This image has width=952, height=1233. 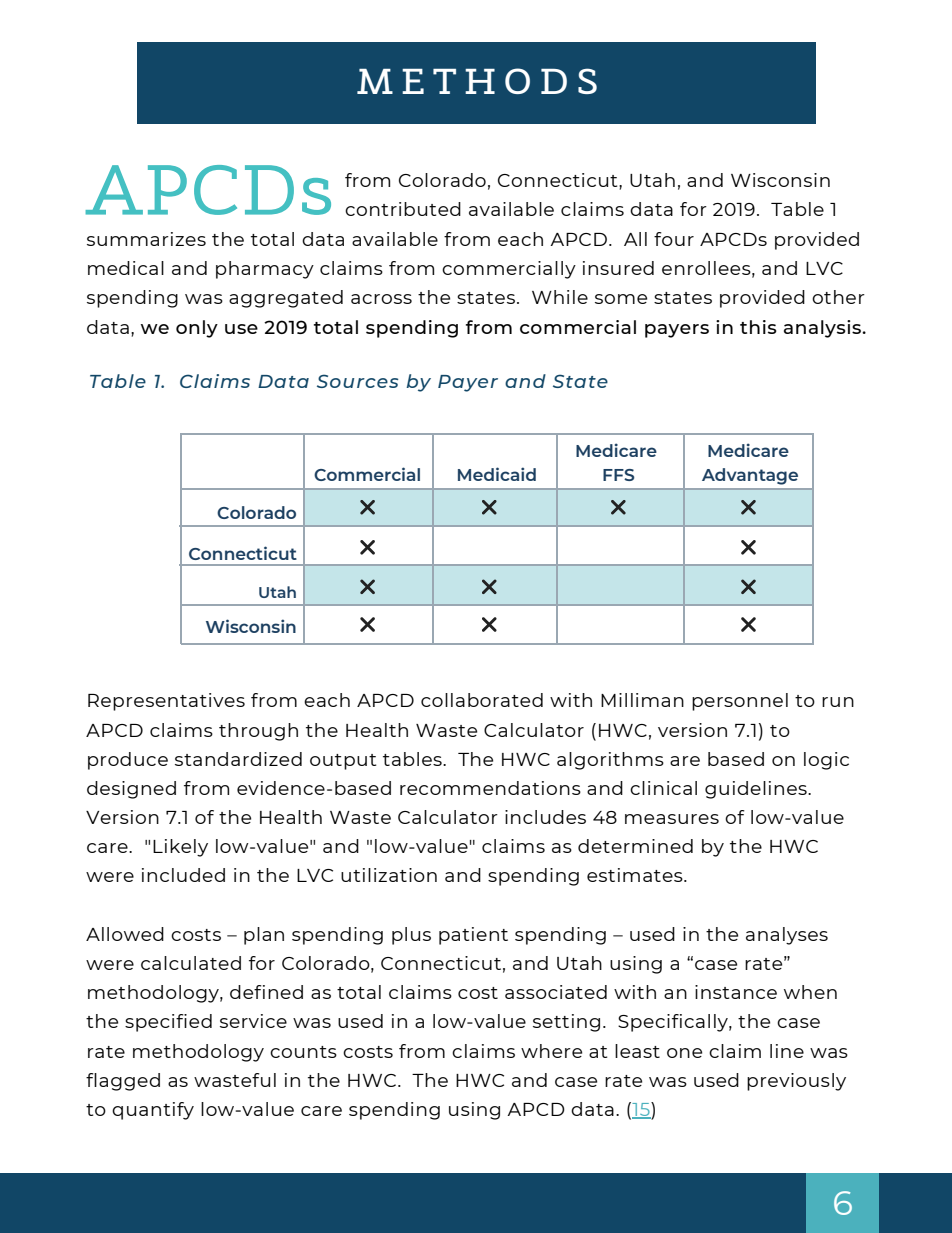 What do you see at coordinates (618, 475) in the image?
I see `FFS` at bounding box center [618, 475].
